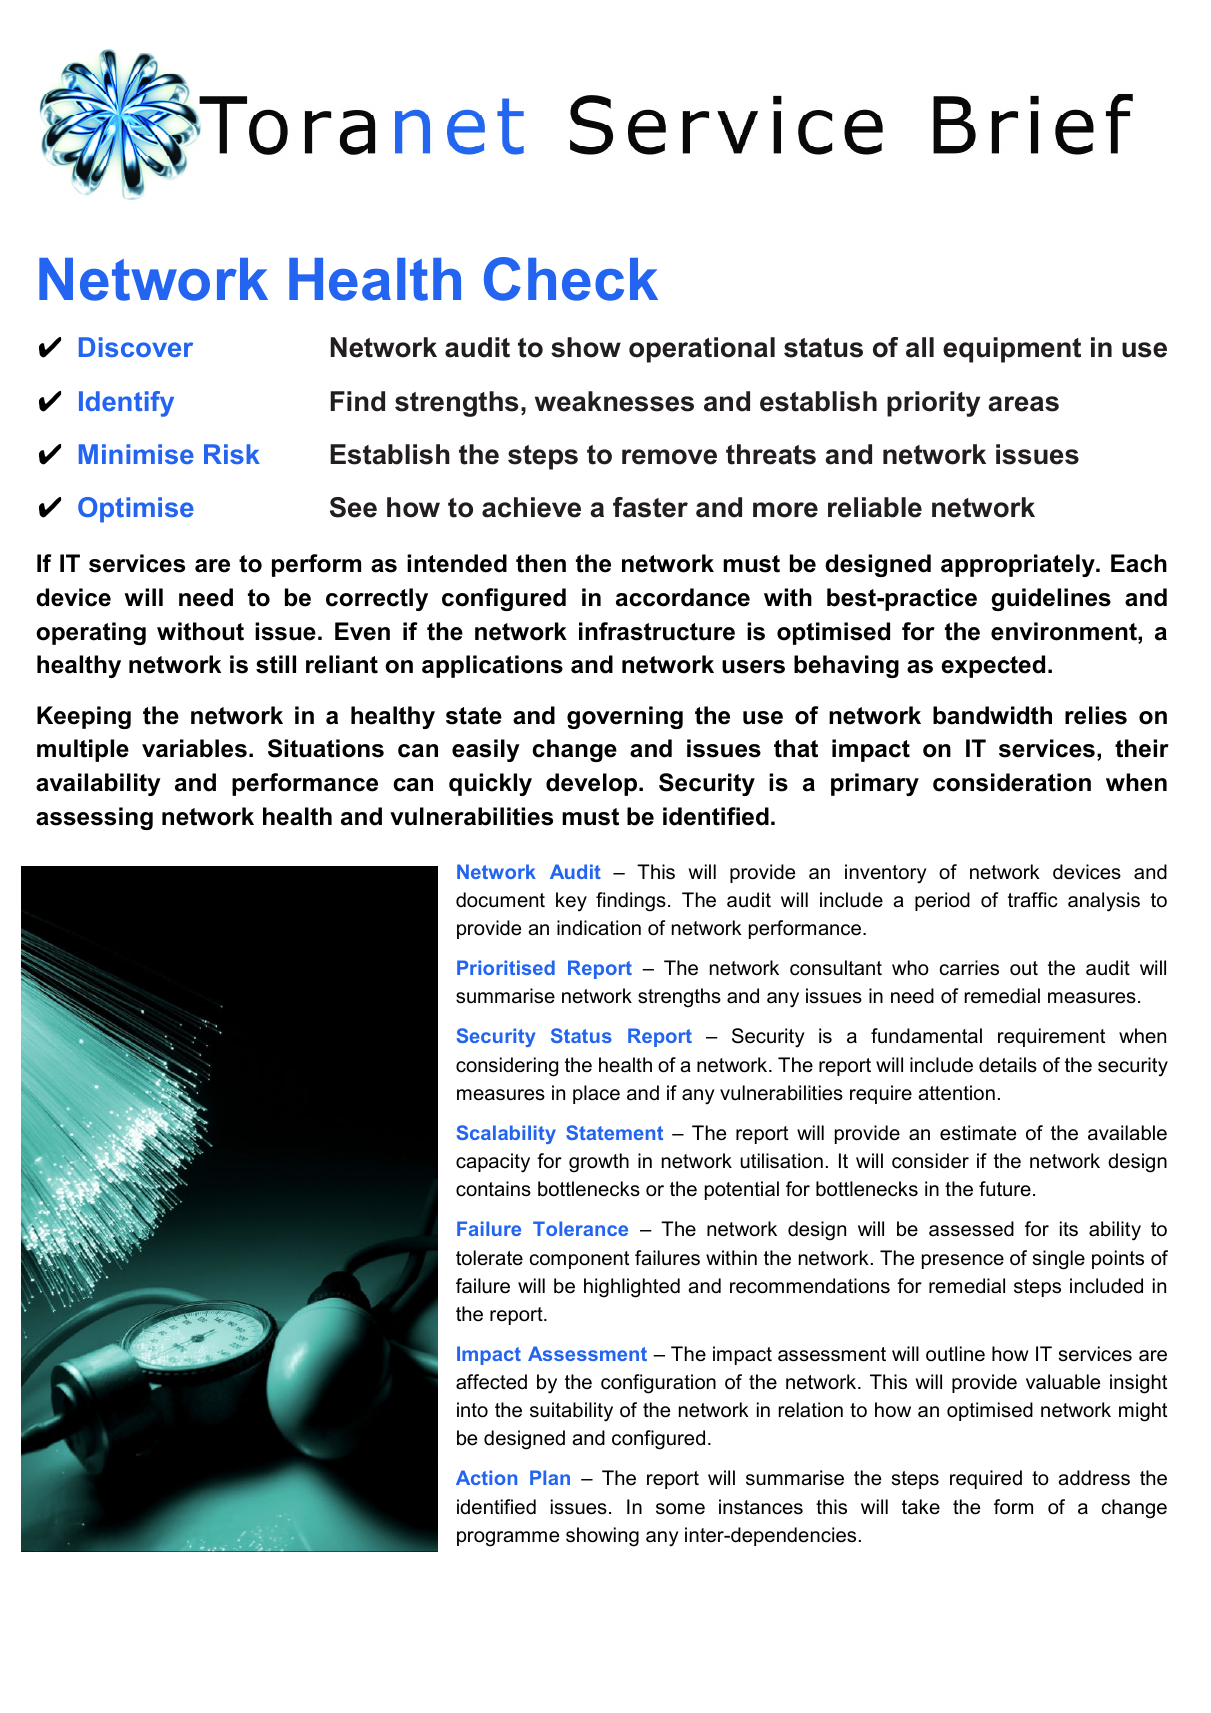 The height and width of the screenshot is (1713, 1211). What do you see at coordinates (1033, 900) in the screenshot?
I see `traffic` at bounding box center [1033, 900].
